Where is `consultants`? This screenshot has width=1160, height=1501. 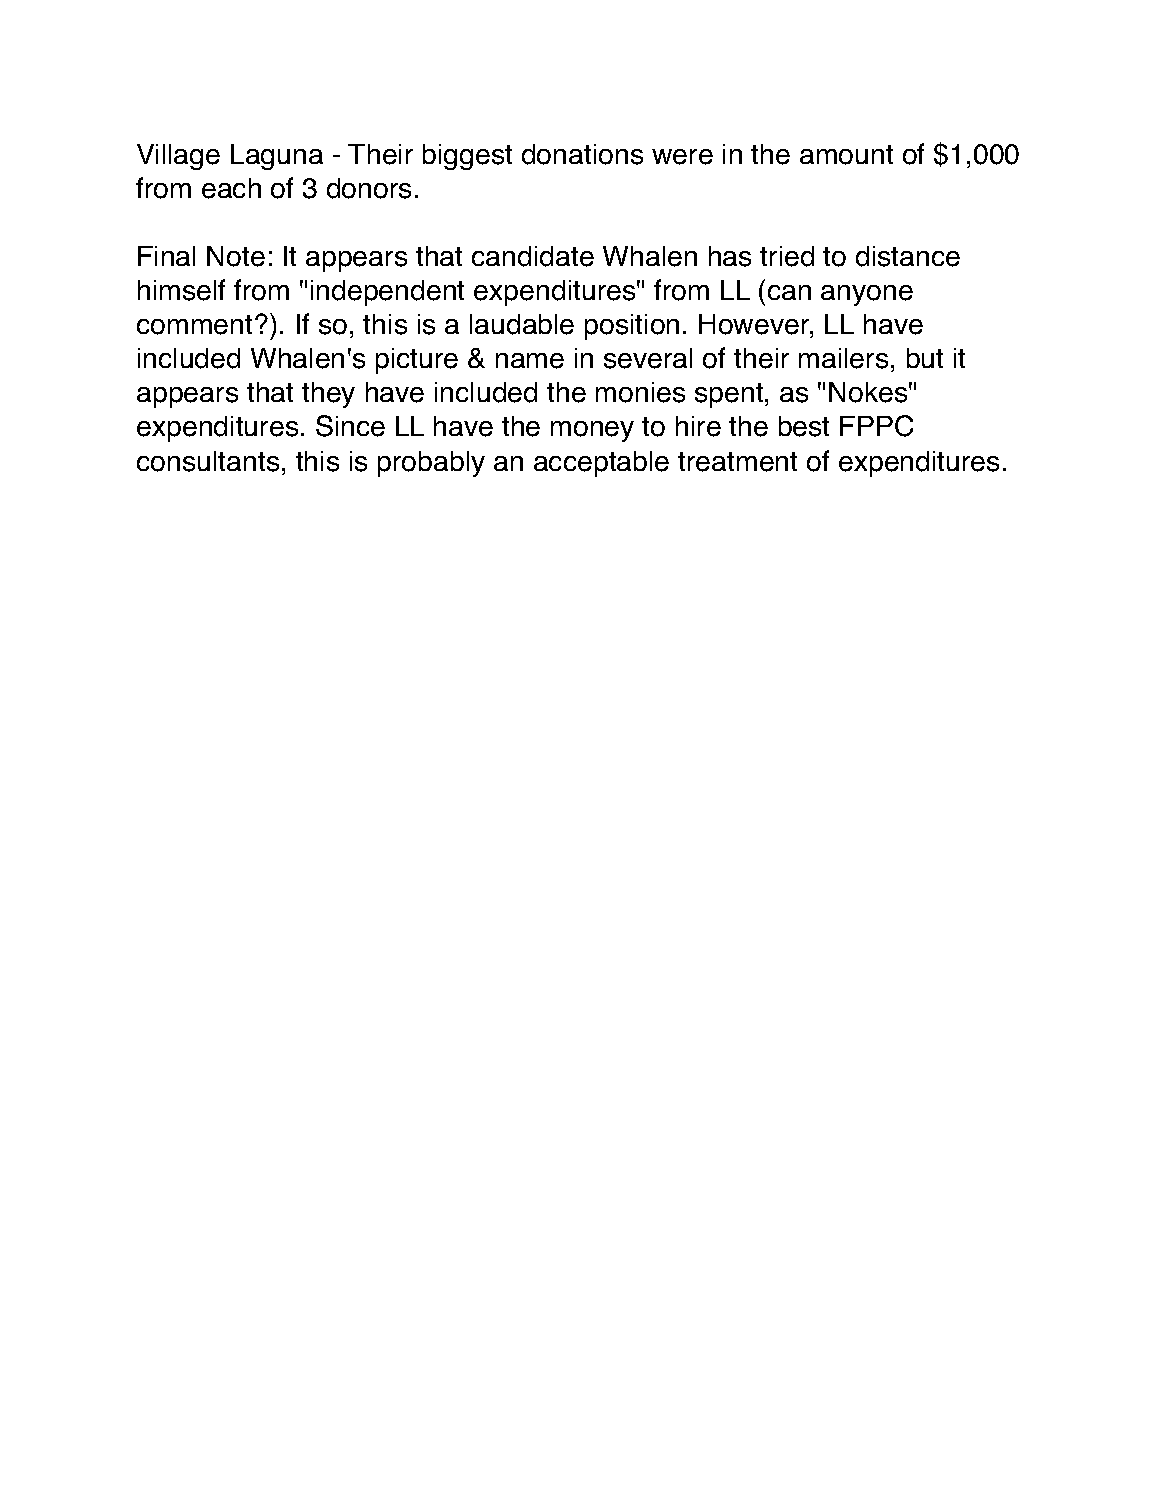
consultants is located at coordinates (208, 461).
